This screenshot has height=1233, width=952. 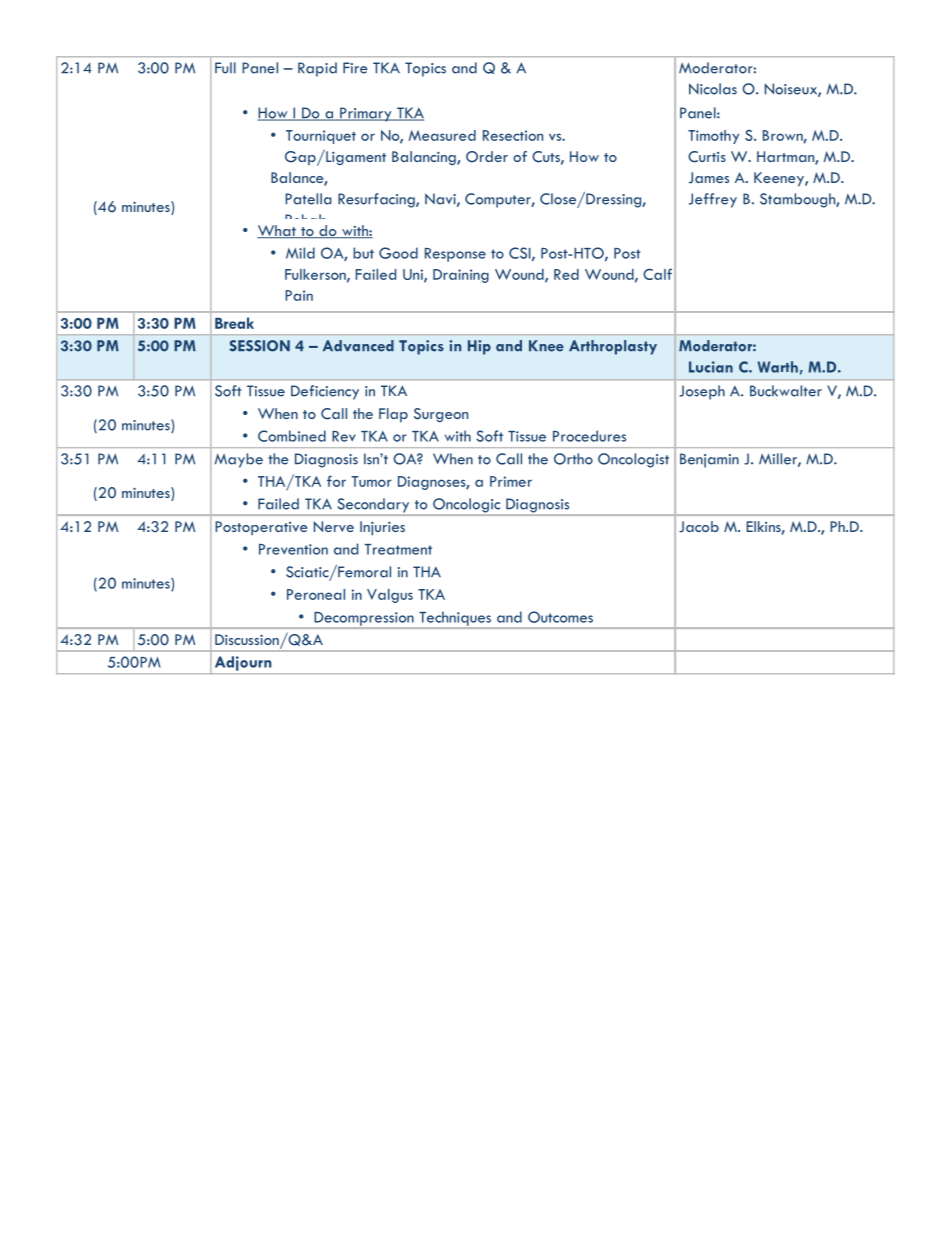 I want to click on Combined, so click(x=292, y=436).
